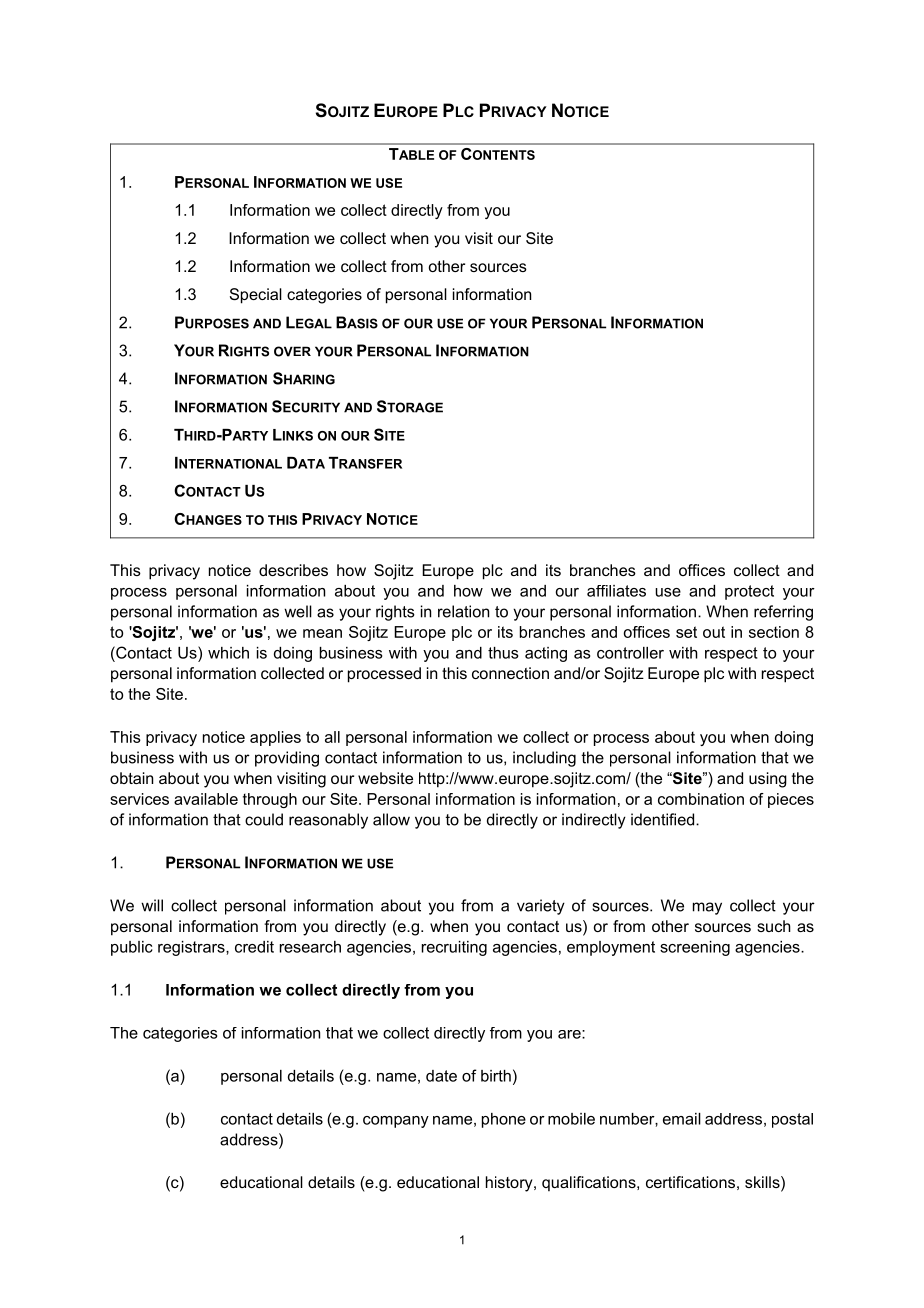 The height and width of the image is (1308, 924). I want to click on describes, so click(293, 570).
